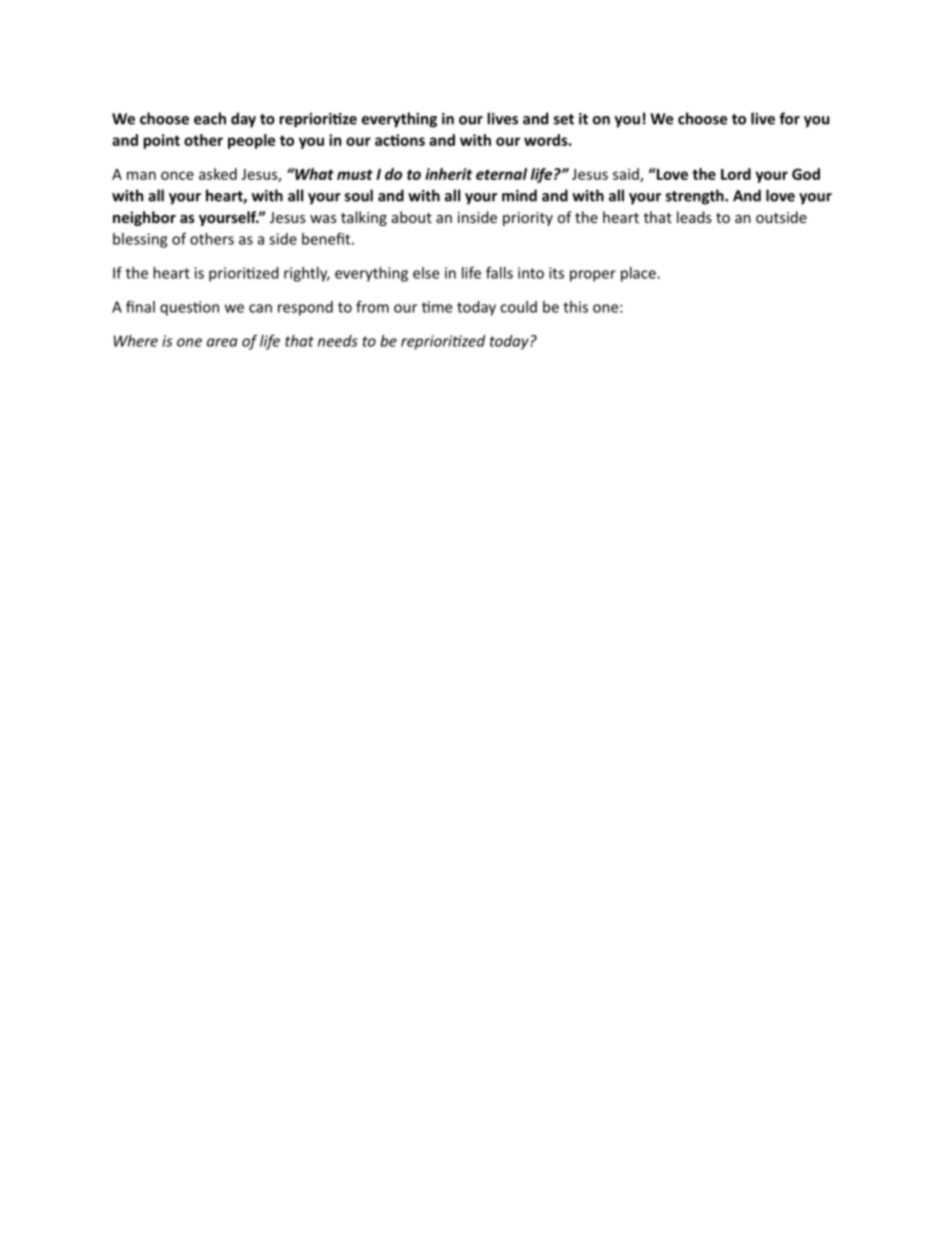  What do you see at coordinates (499, 273) in the image?
I see `falls` at bounding box center [499, 273].
